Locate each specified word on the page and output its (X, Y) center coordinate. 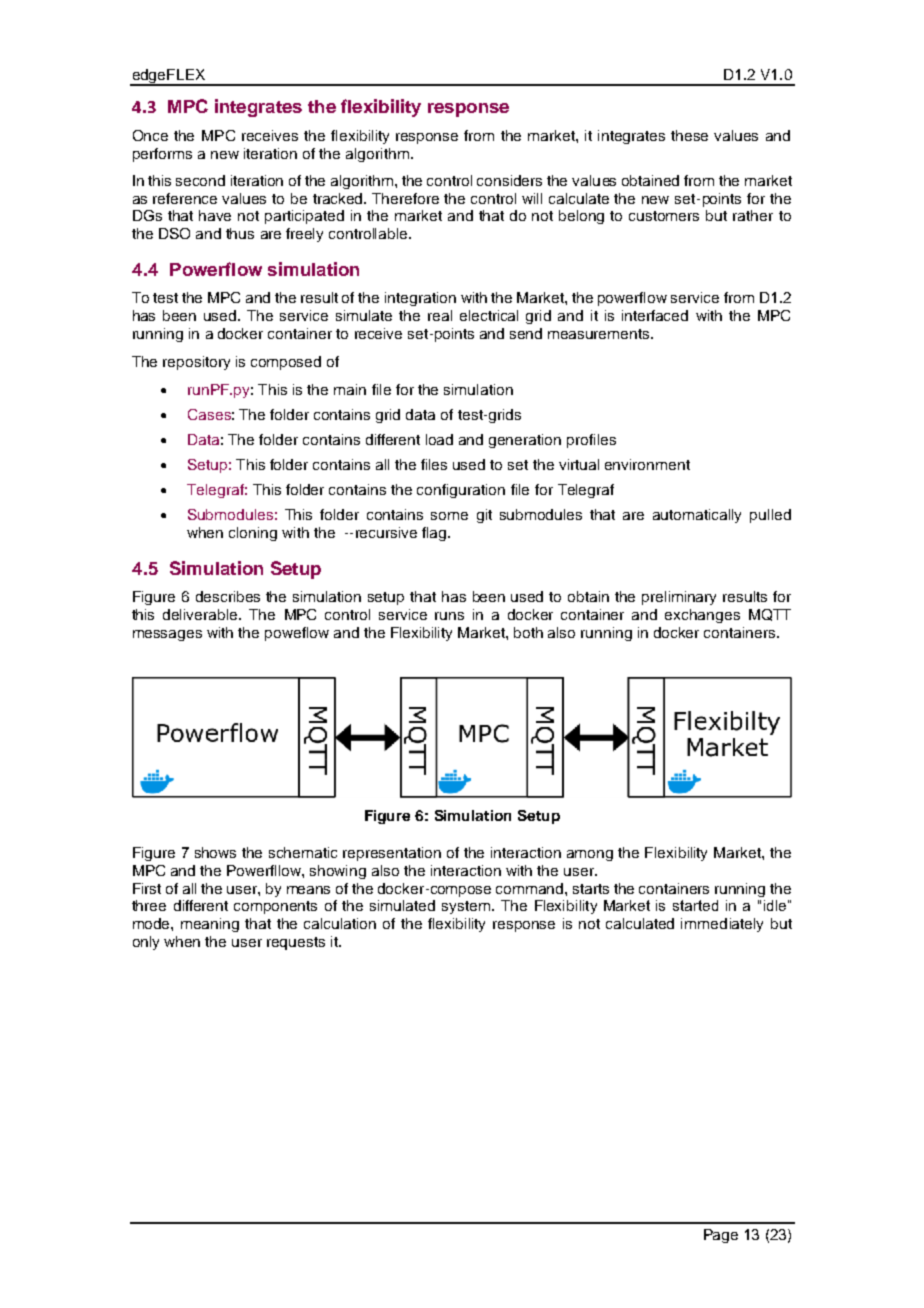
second (200, 180)
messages (167, 635)
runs (449, 616)
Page (721, 1236)
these (689, 135)
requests (296, 943)
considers (509, 180)
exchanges (702, 616)
